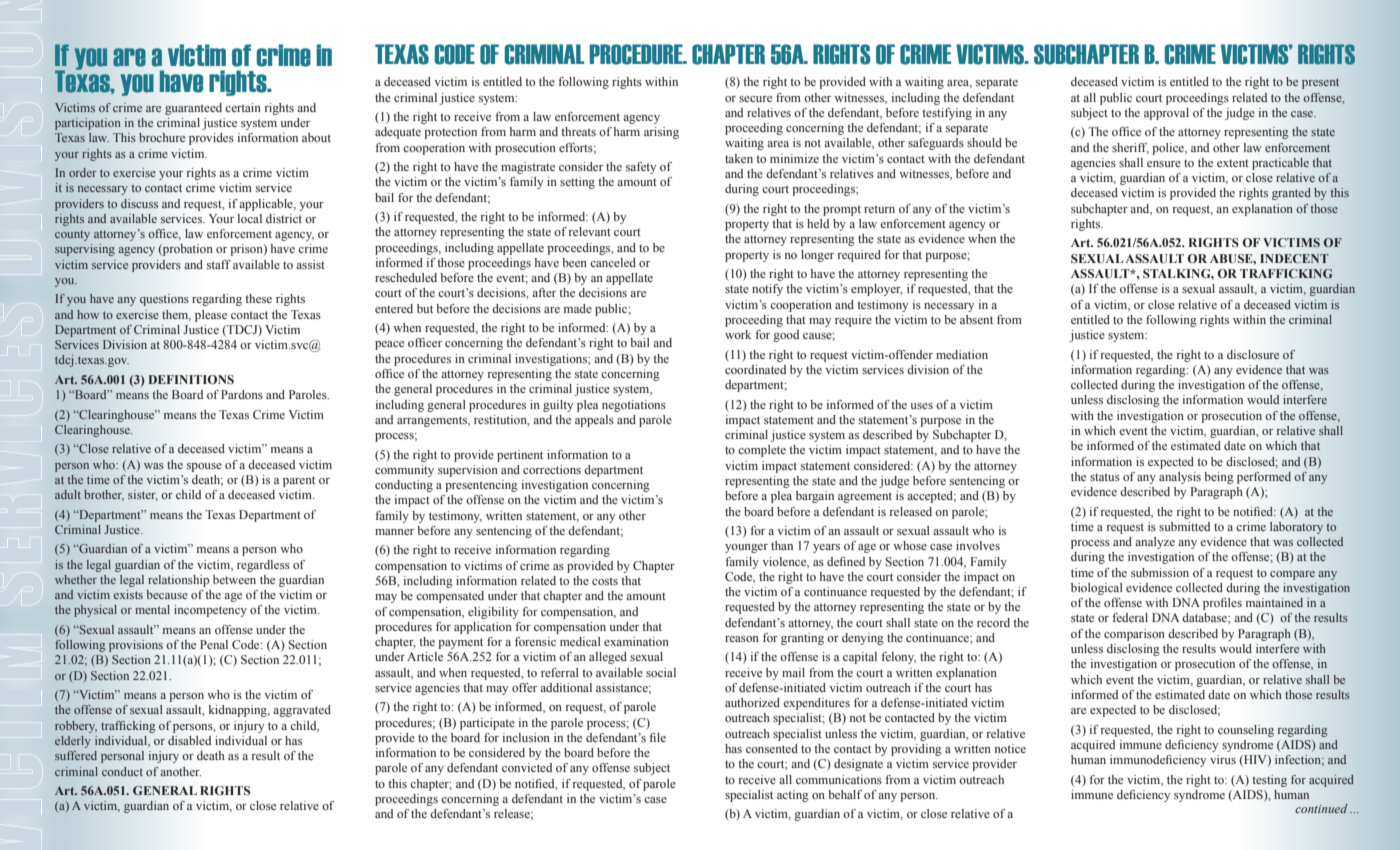 Image resolution: width=1400 pixels, height=850 pixels. What do you see at coordinates (762, 451) in the image?
I see `complete` at bounding box center [762, 451].
